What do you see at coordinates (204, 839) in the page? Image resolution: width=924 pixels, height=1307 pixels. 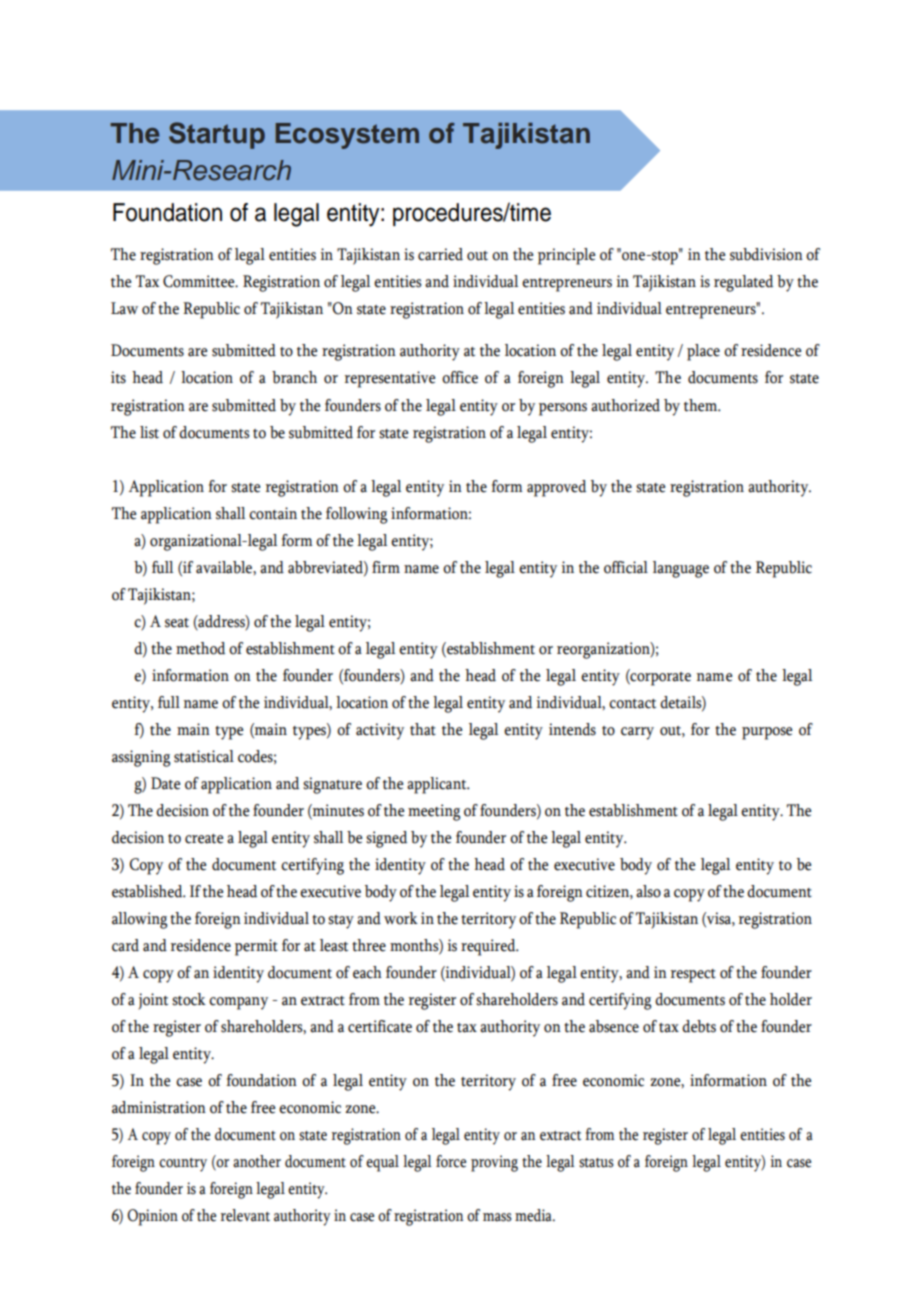 I see `create` at bounding box center [204, 839].
